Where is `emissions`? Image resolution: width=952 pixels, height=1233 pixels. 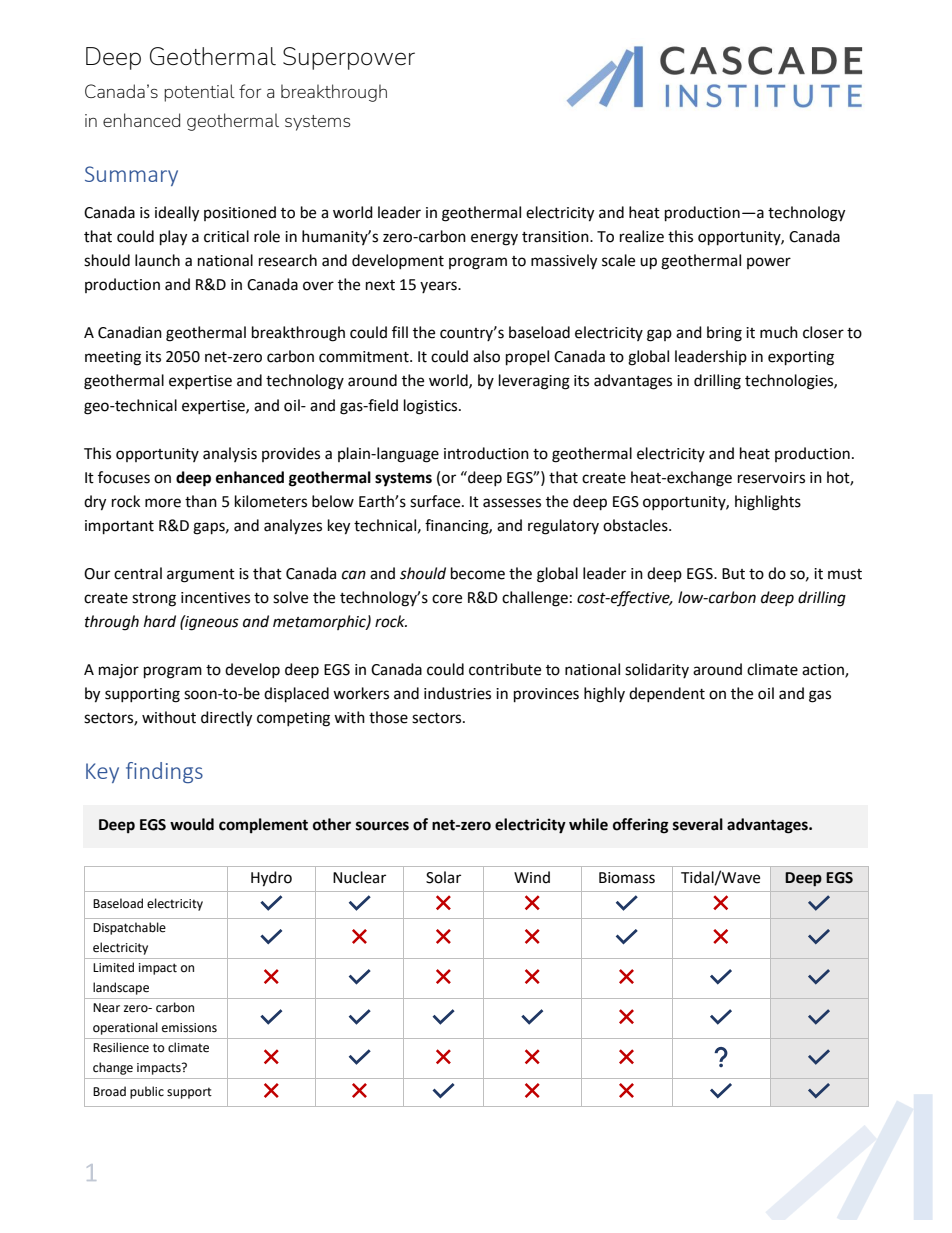 emissions is located at coordinates (189, 1028).
